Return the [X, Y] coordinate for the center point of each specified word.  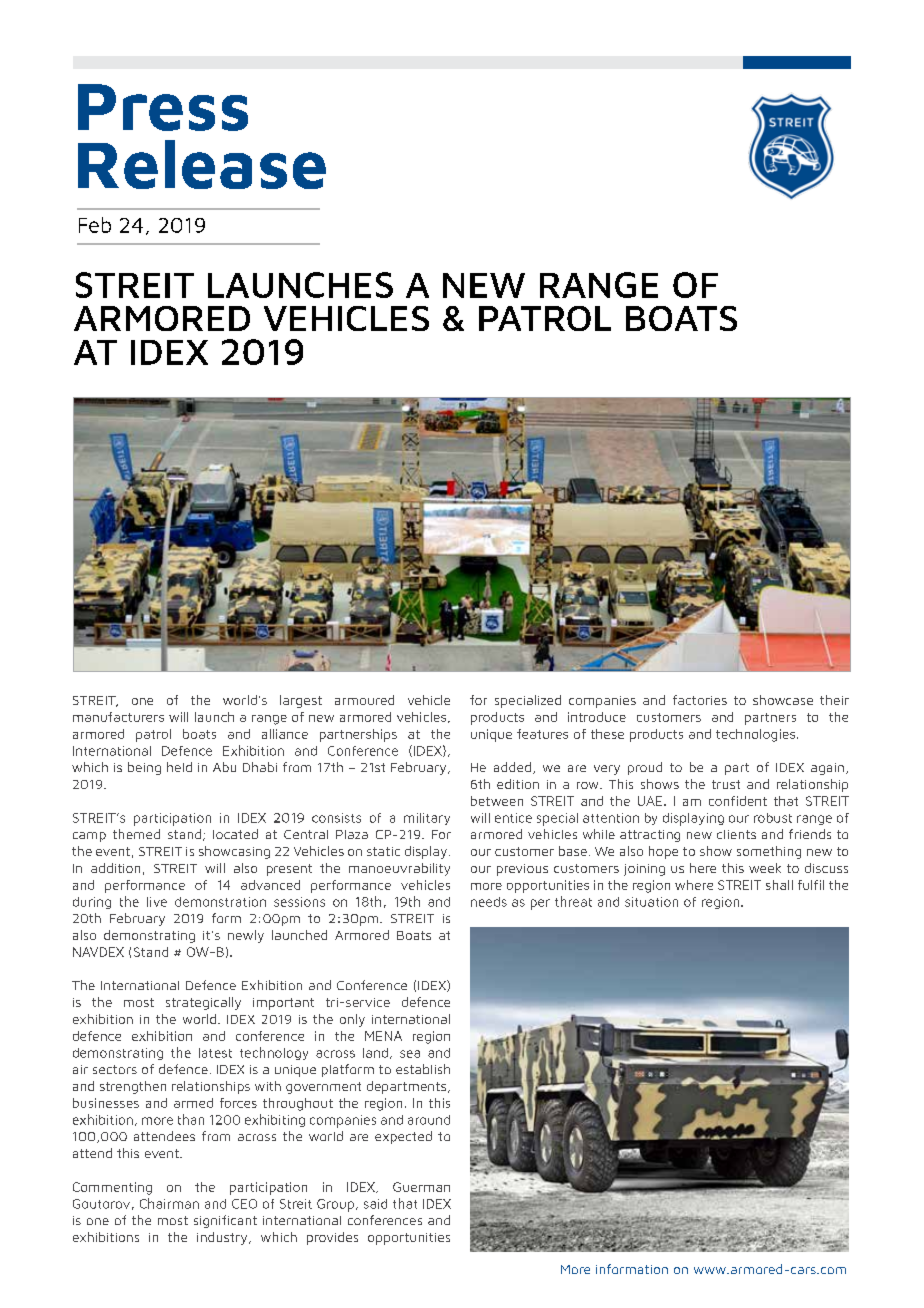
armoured [364, 700]
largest [301, 701]
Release [202, 164]
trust [726, 784]
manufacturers [118, 717]
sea [410, 1054]
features [542, 734]
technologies [755, 735]
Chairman [169, 1203]
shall [779, 885]
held [179, 767]
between [497, 801]
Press [163, 107]
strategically [203, 1003]
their [834, 700]
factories [700, 700]
